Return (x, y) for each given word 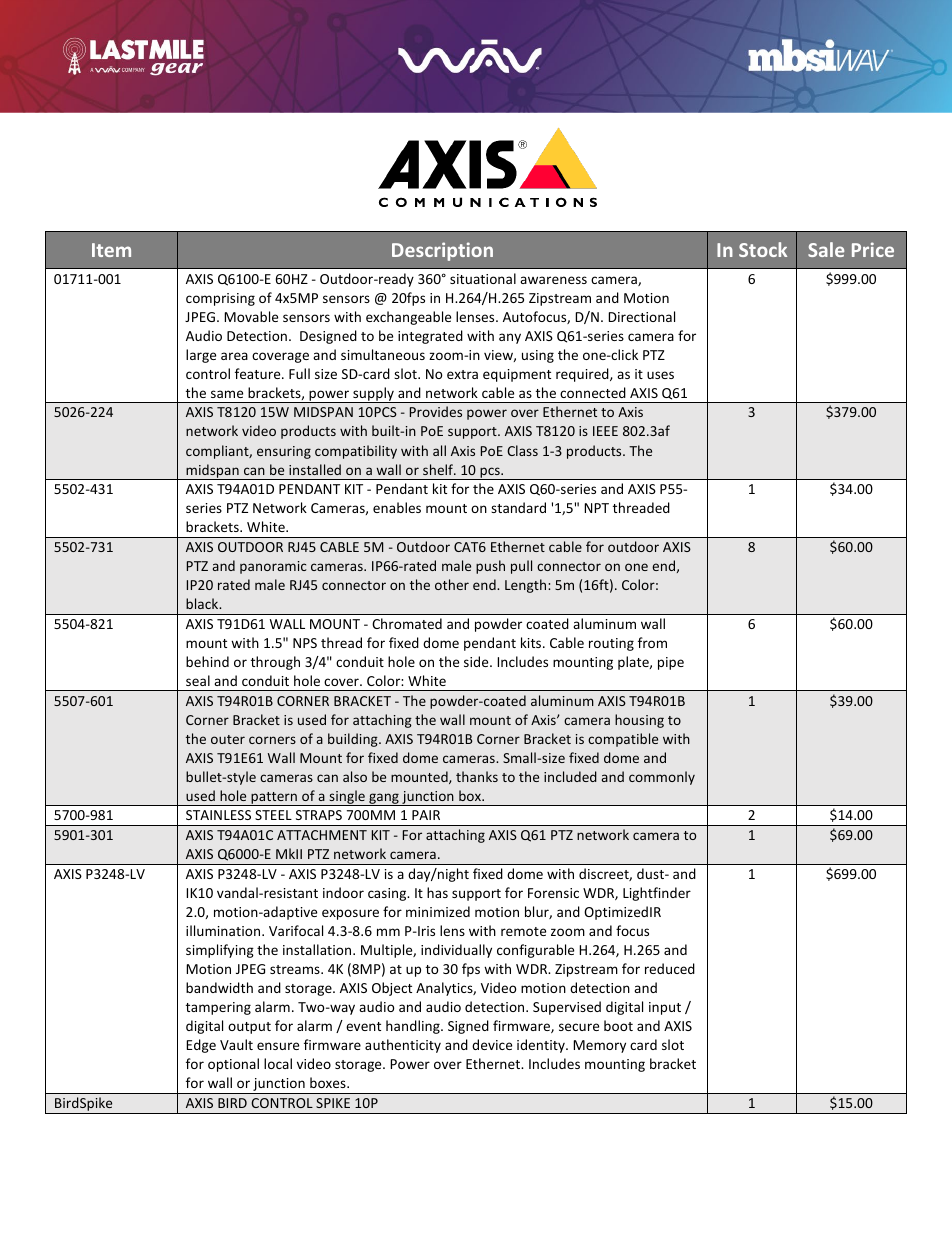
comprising (220, 299)
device (492, 1044)
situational (483, 278)
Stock (763, 249)
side (477, 661)
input (665, 1008)
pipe (671, 663)
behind (207, 661)
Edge (201, 1046)
